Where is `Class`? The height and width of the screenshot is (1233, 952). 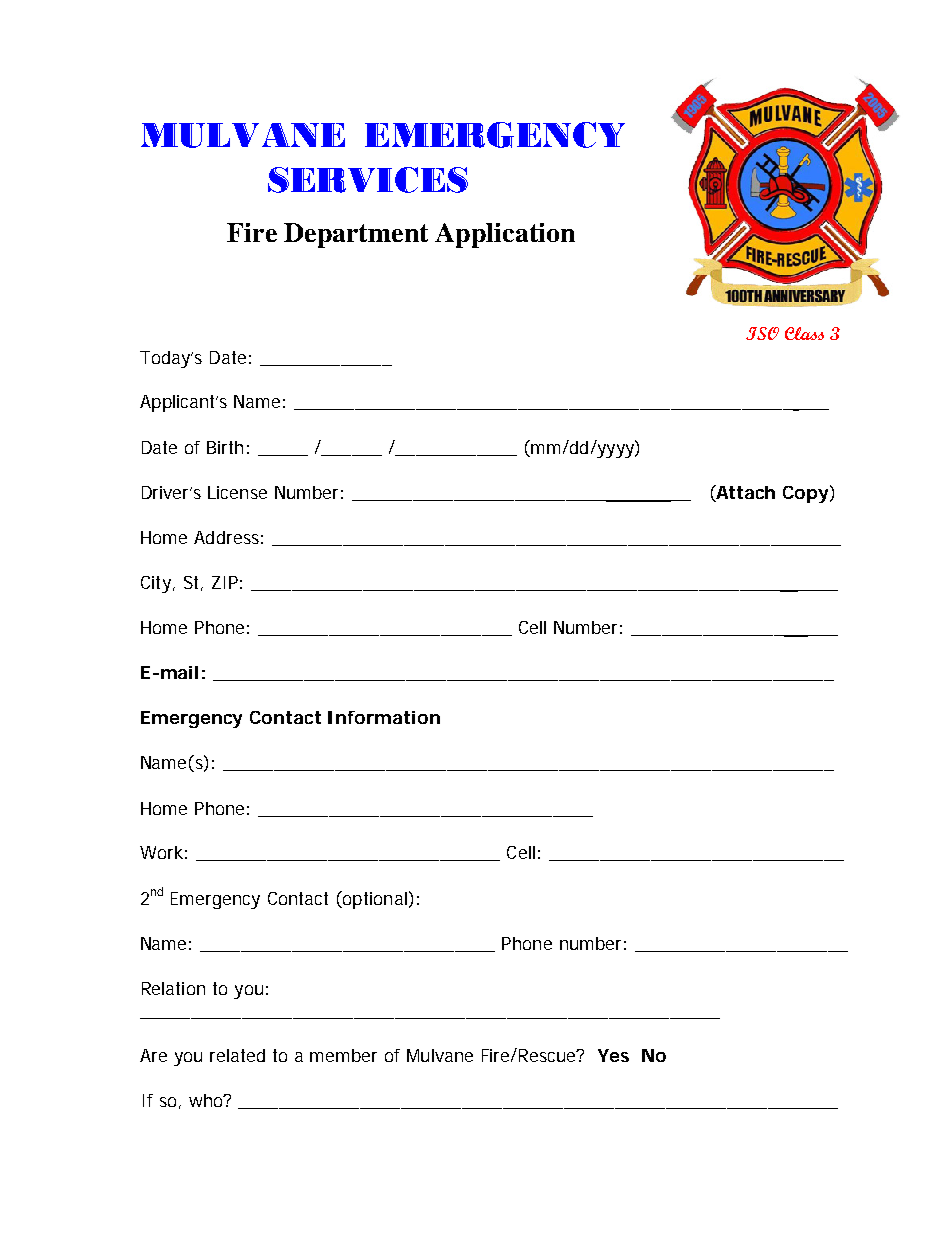
Class is located at coordinates (804, 333).
